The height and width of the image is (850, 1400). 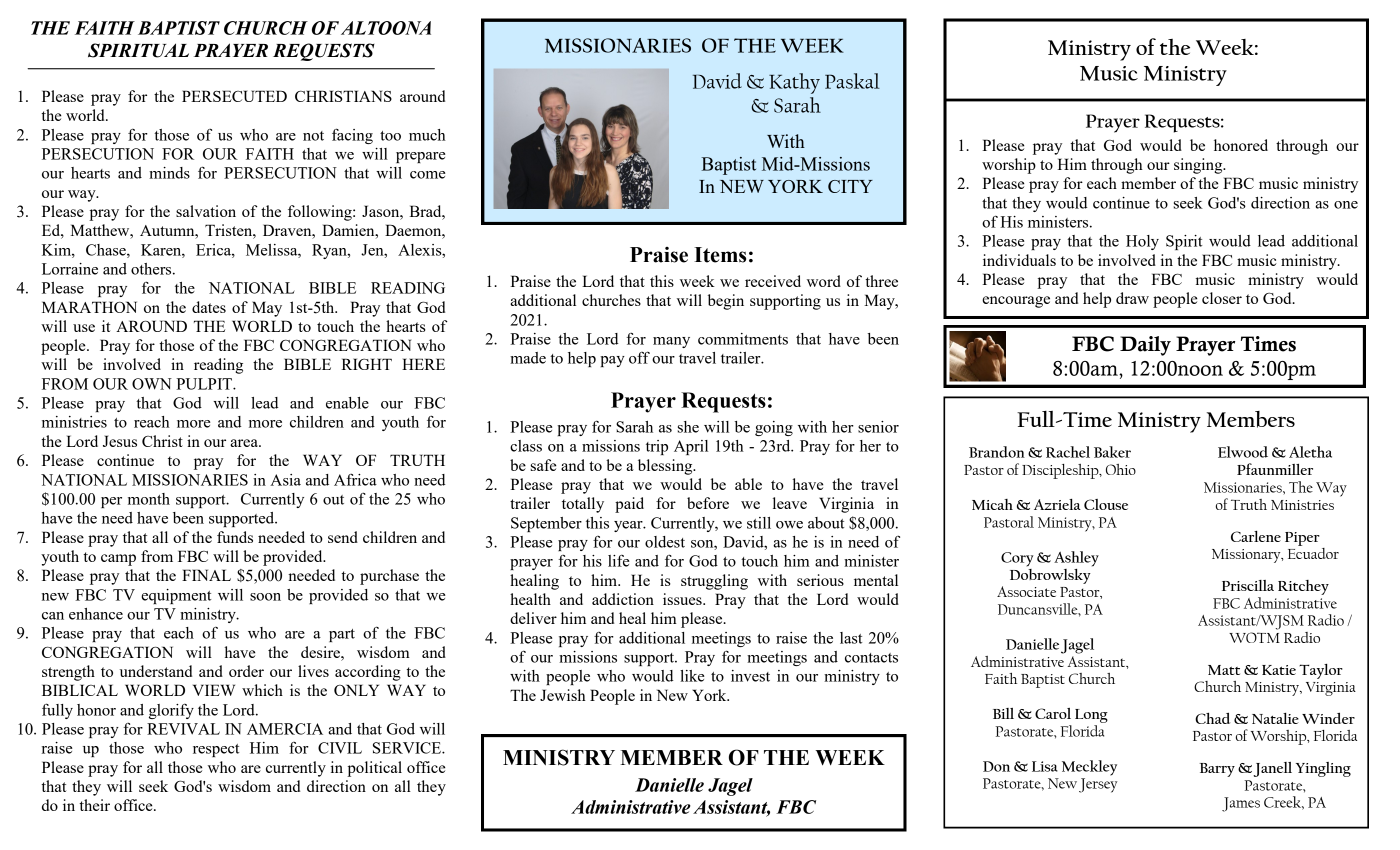 I want to click on Daily, so click(x=1145, y=346).
